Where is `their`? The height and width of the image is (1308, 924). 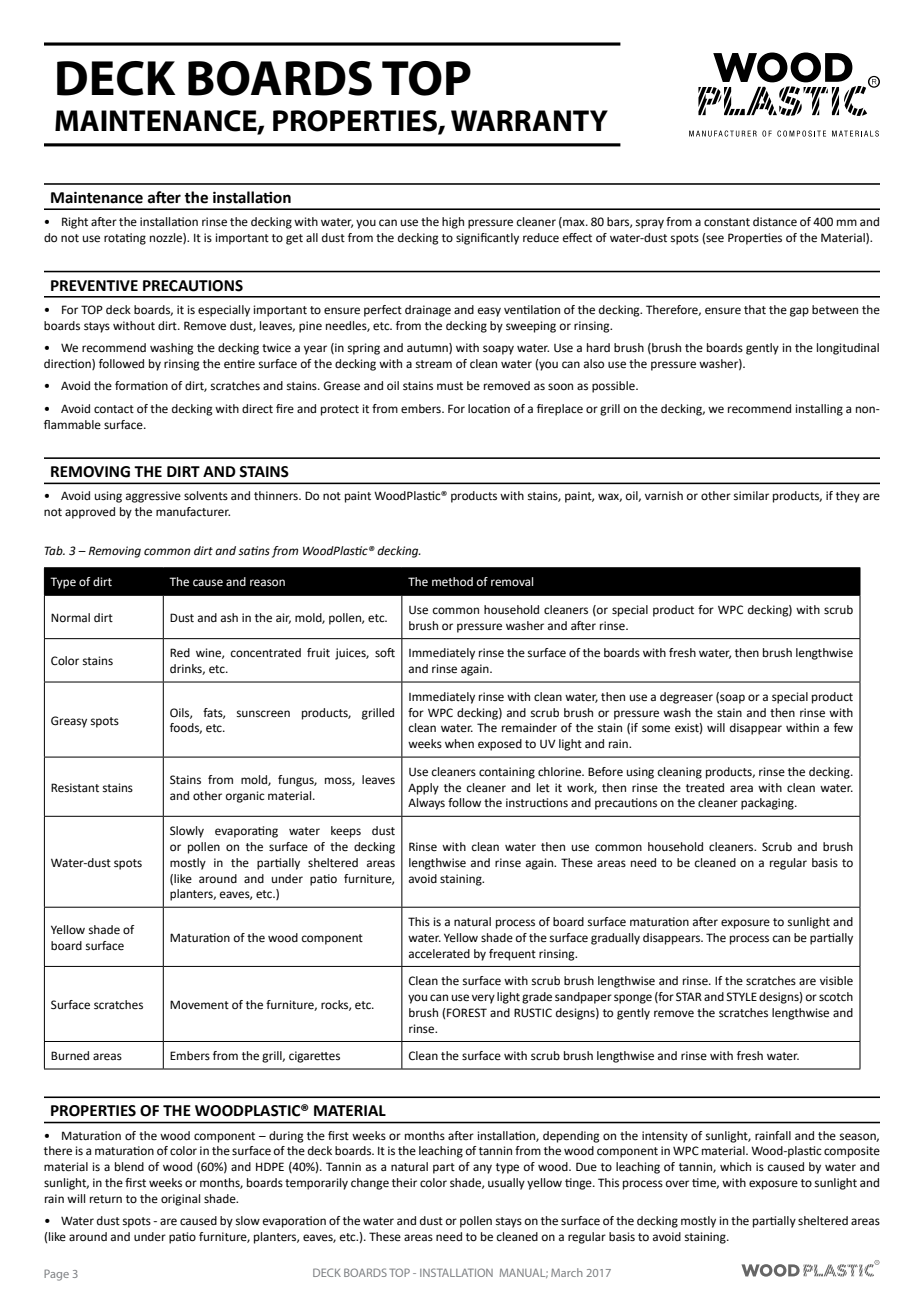
their is located at coordinates (404, 1183).
